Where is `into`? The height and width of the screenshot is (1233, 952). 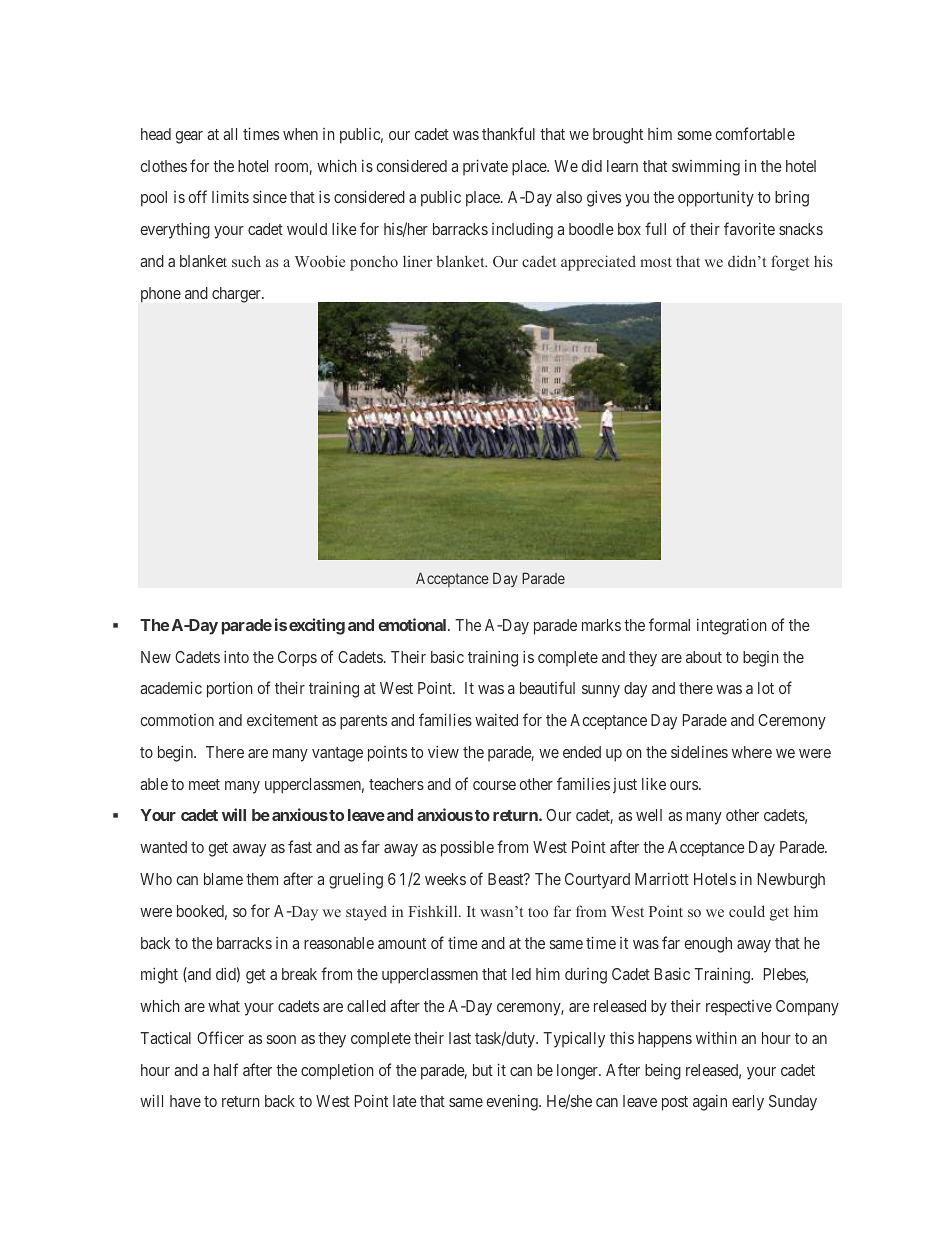 into is located at coordinates (236, 657).
